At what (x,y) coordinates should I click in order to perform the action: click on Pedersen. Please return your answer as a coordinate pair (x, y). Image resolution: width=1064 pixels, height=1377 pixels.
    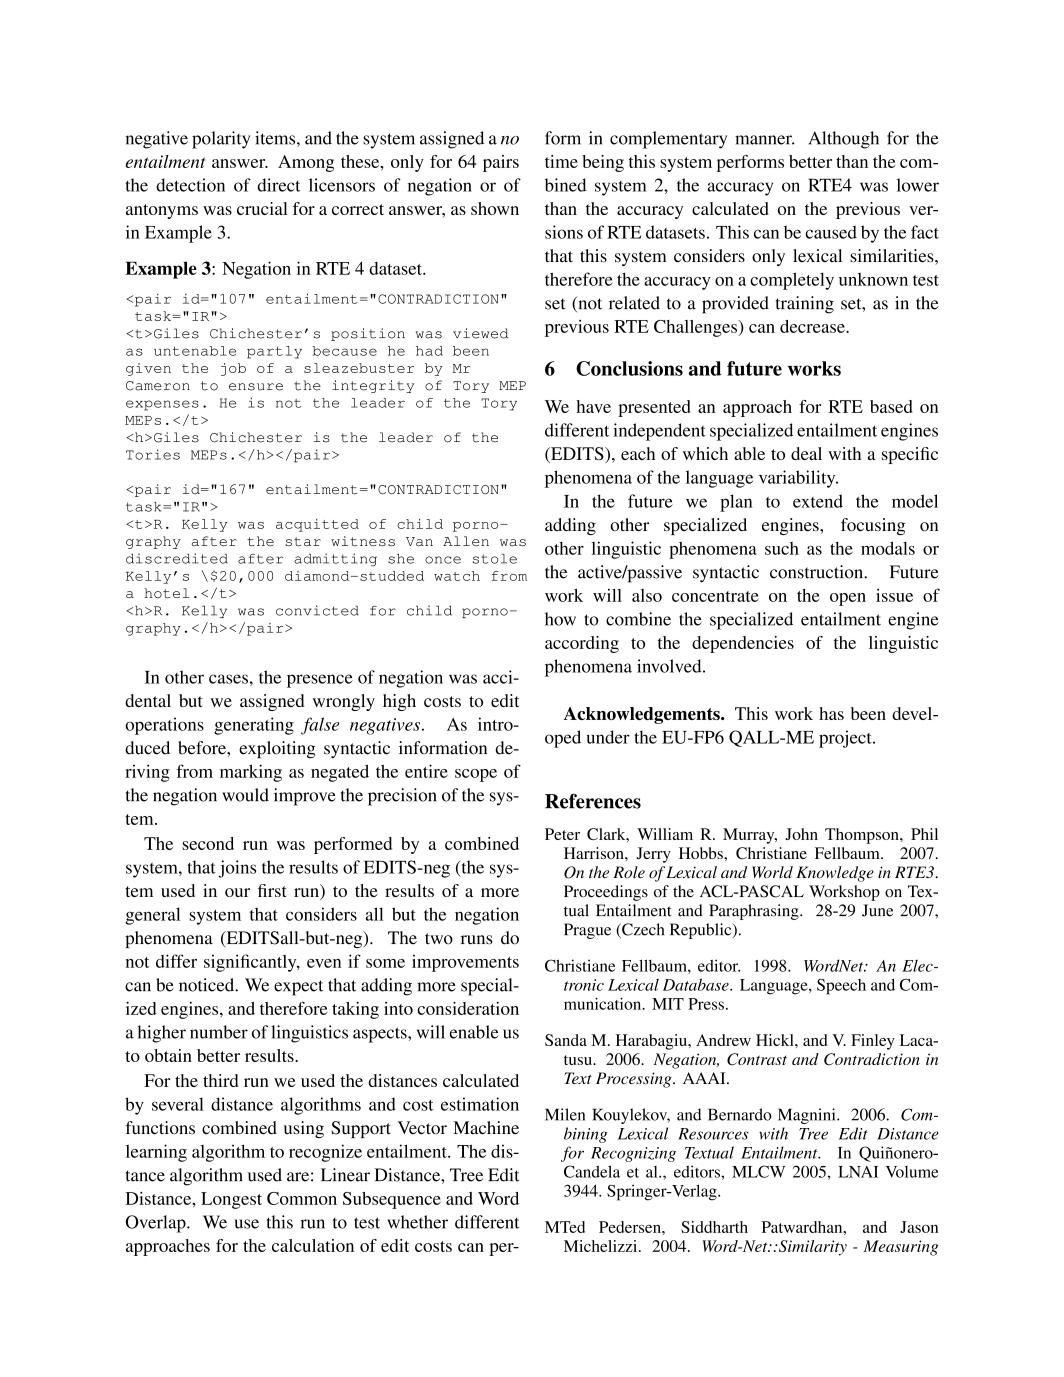
    Looking at the image, I should click on (631, 1227).
